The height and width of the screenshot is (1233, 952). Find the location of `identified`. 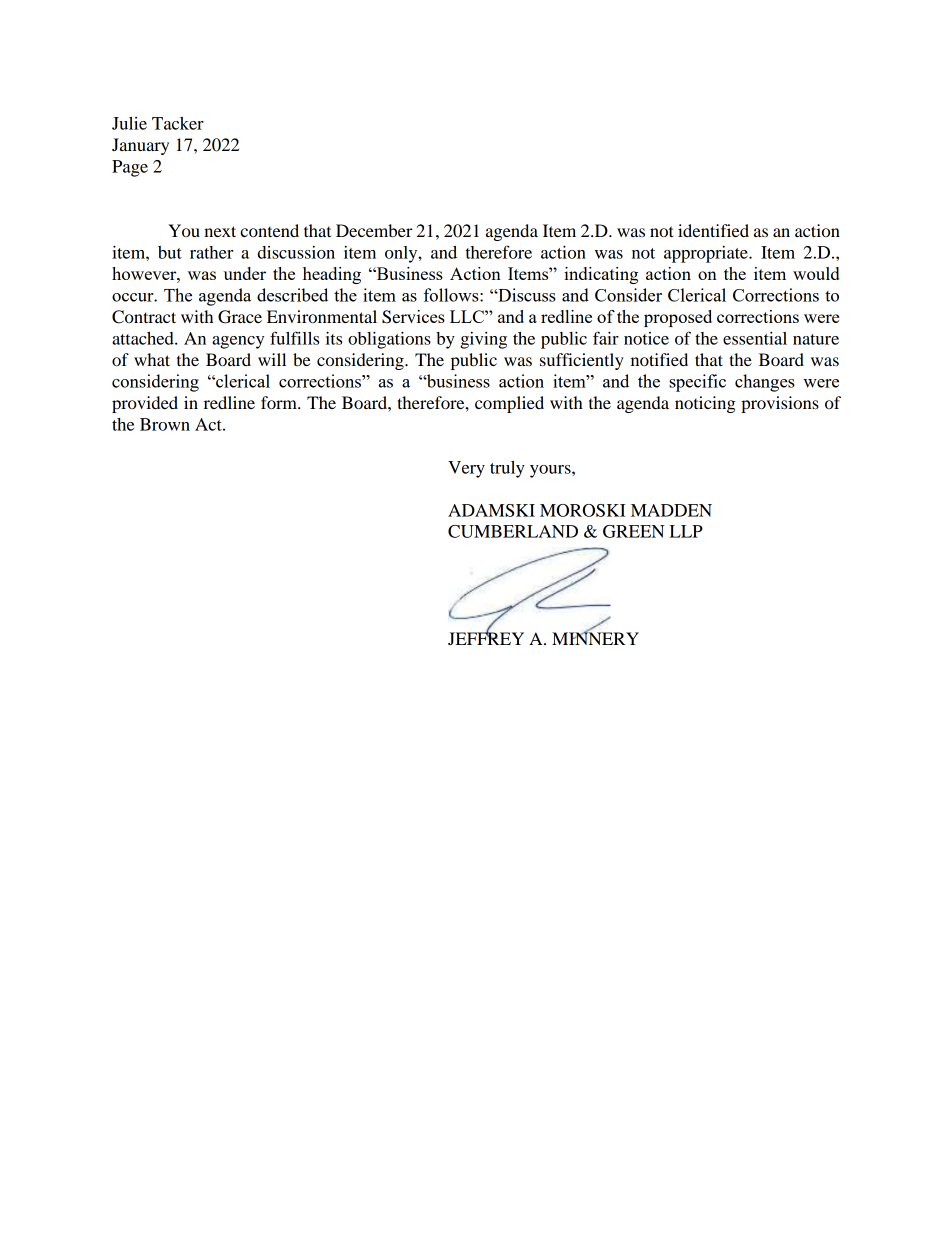

identified is located at coordinates (713, 230).
